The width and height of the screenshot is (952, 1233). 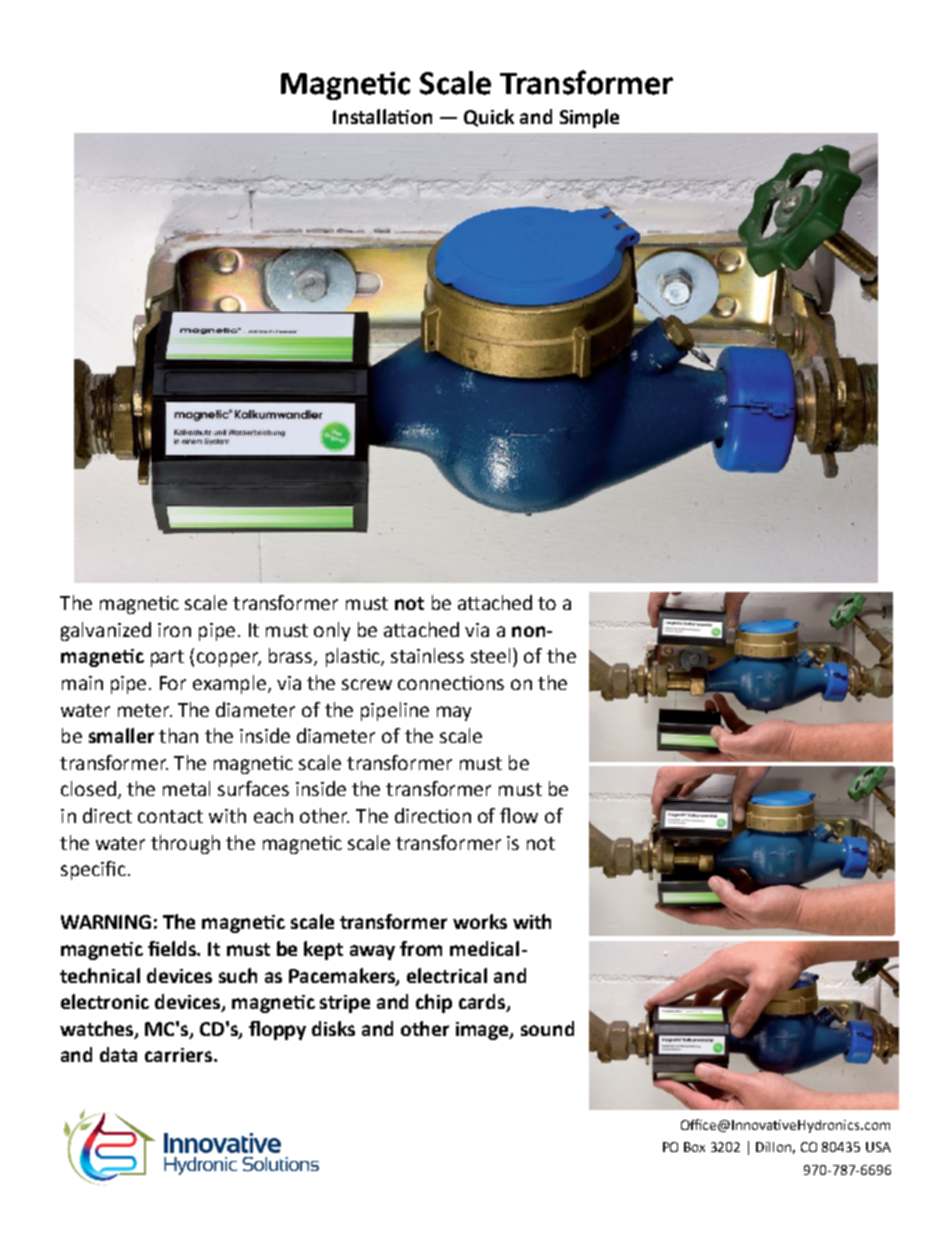 I want to click on flow, so click(x=519, y=815).
